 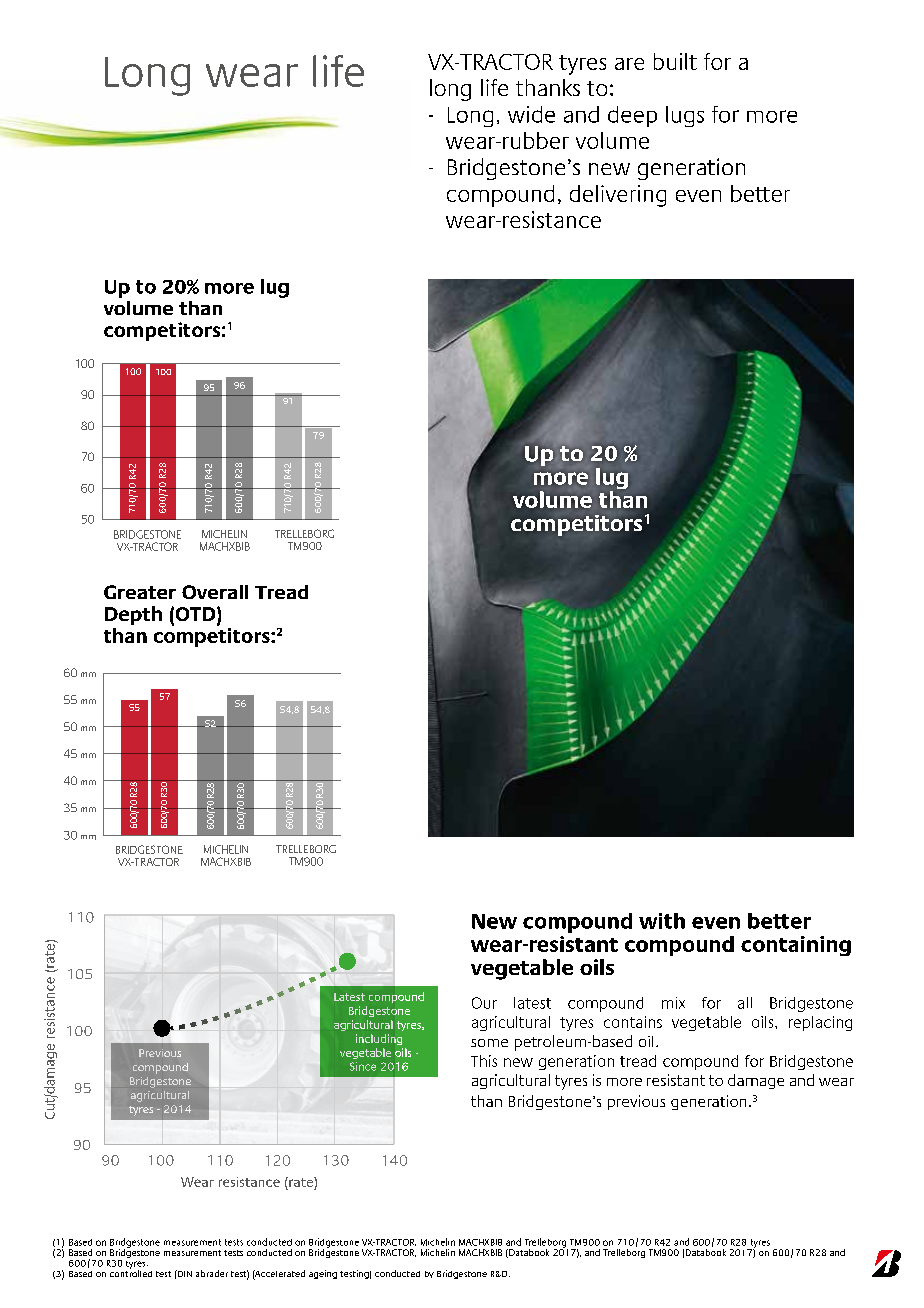 I want to click on lugs, so click(x=685, y=116).
